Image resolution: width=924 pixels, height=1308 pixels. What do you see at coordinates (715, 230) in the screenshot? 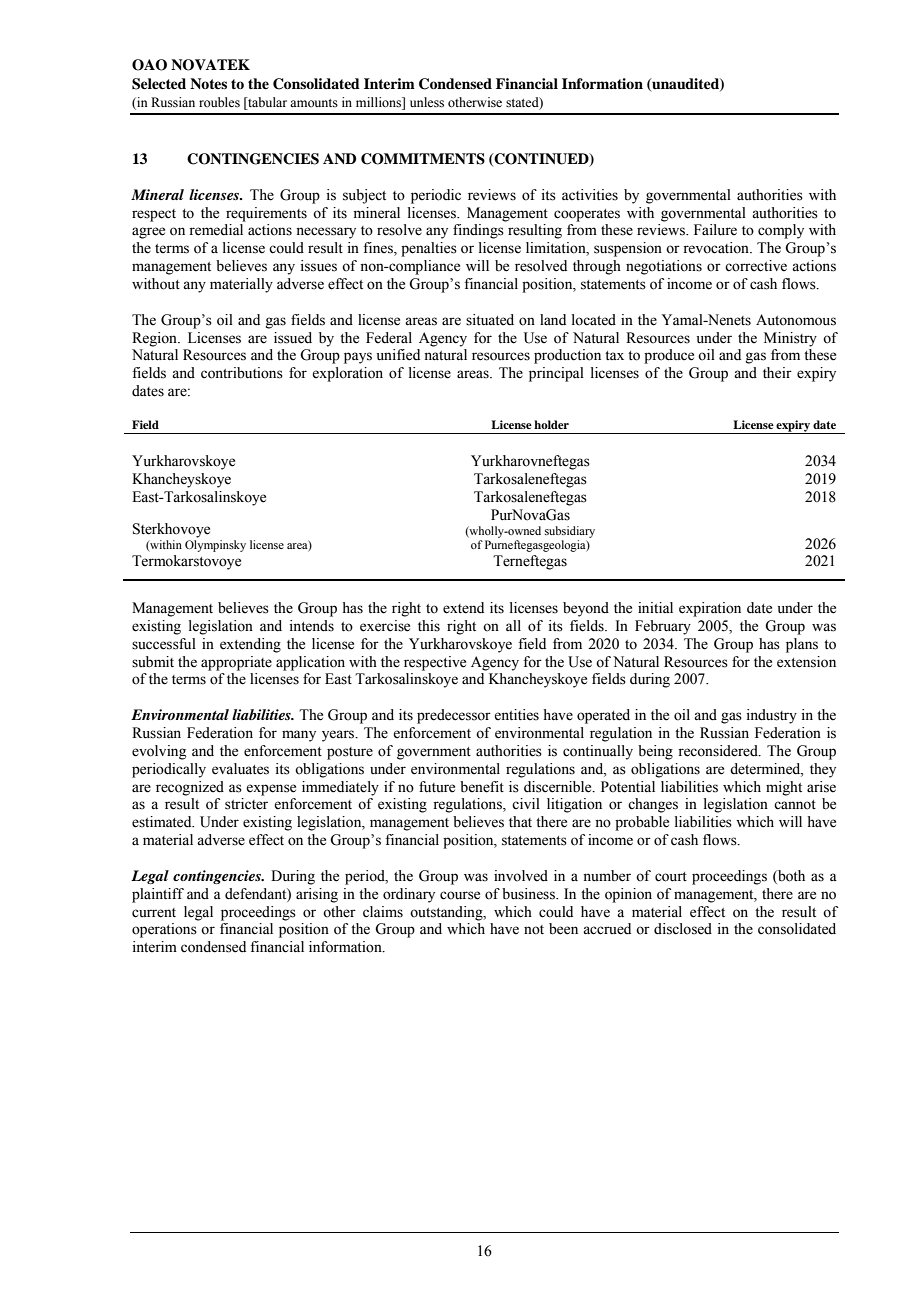
I see `Failure` at bounding box center [715, 230].
